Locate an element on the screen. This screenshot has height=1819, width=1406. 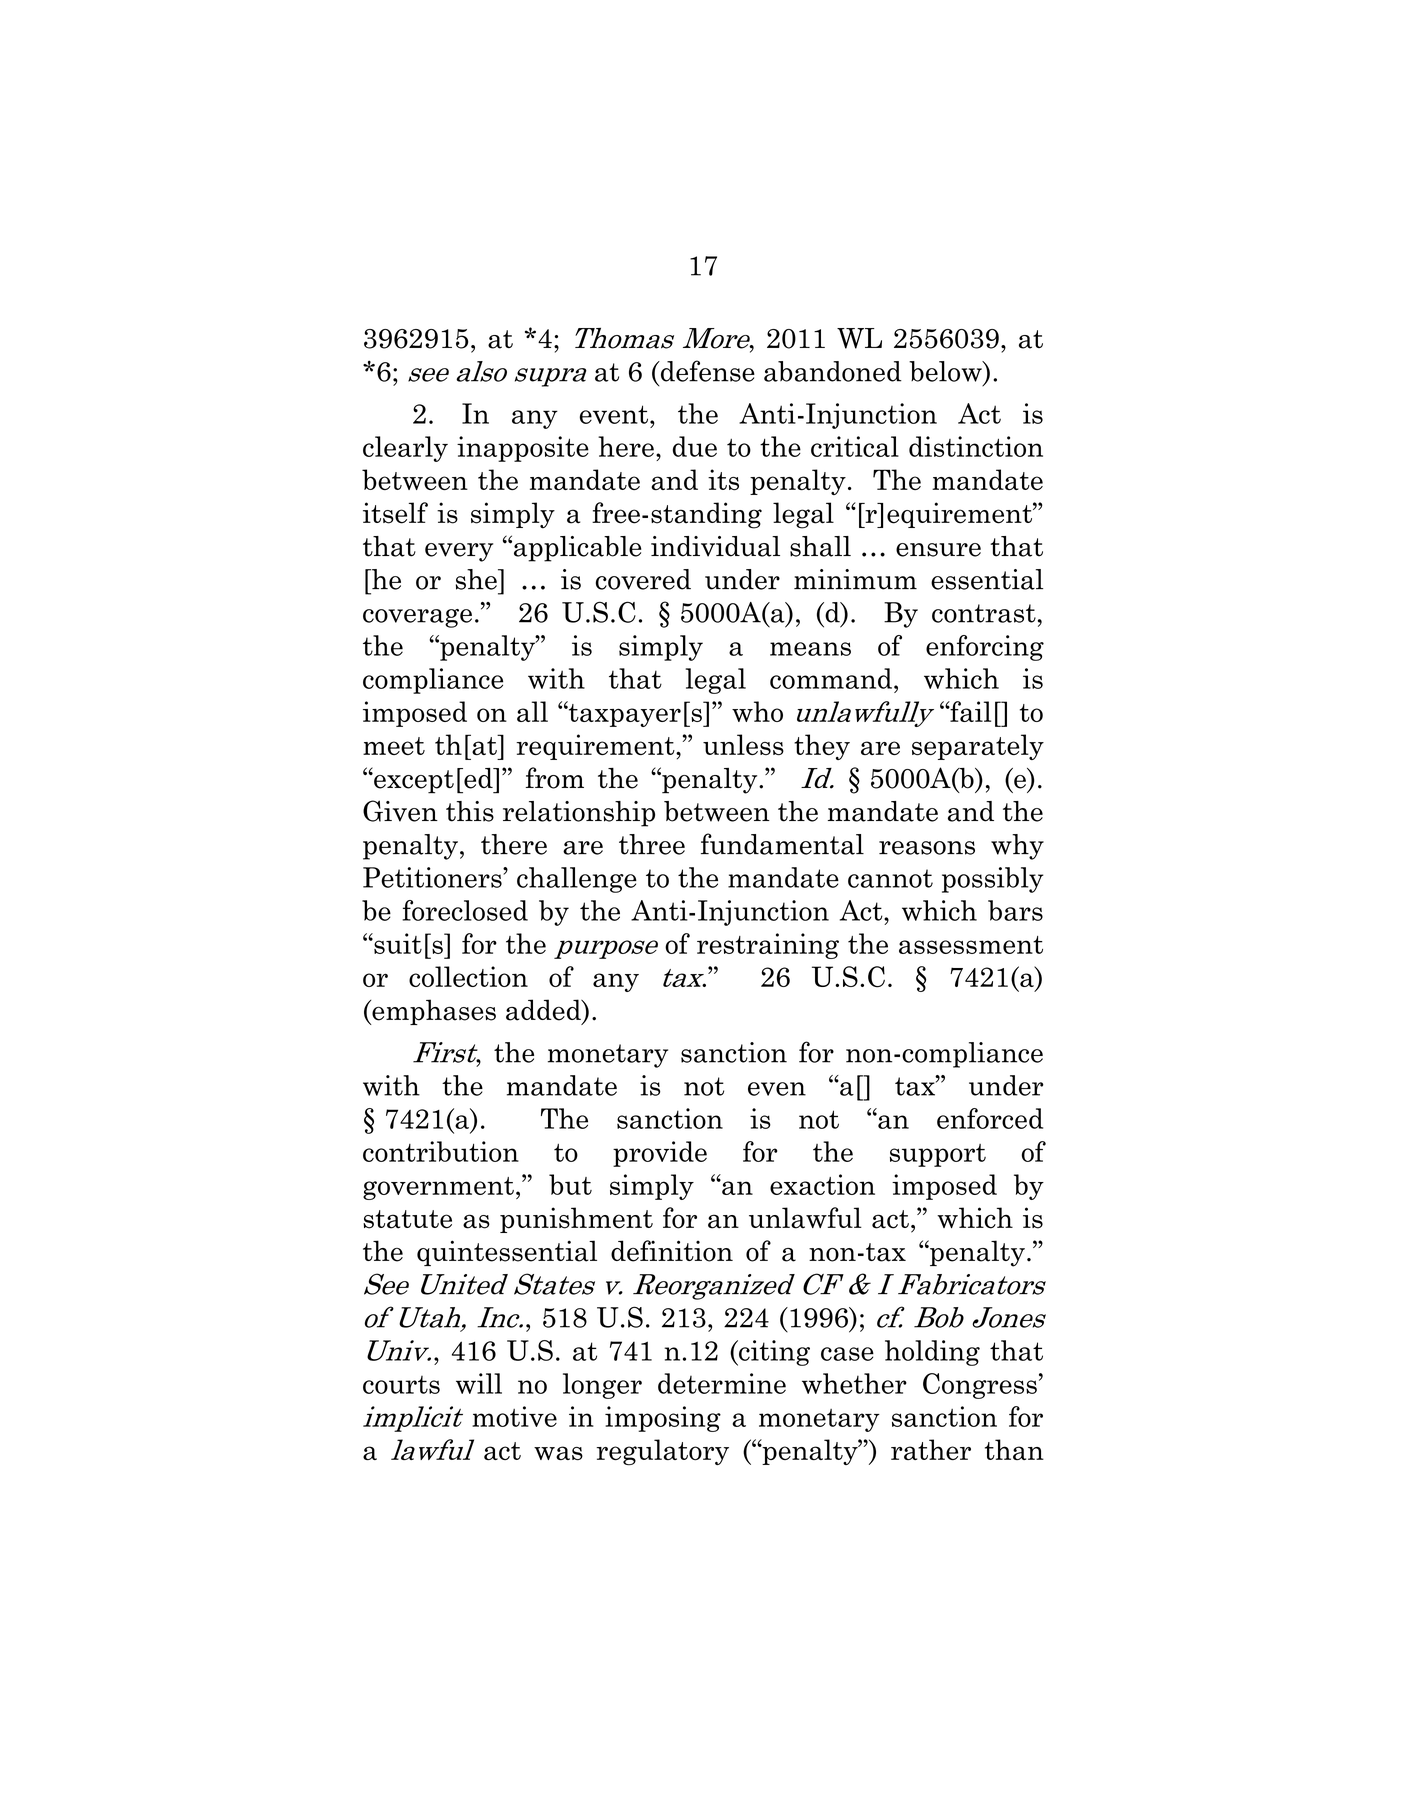
foreclosed is located at coordinates (465, 910).
